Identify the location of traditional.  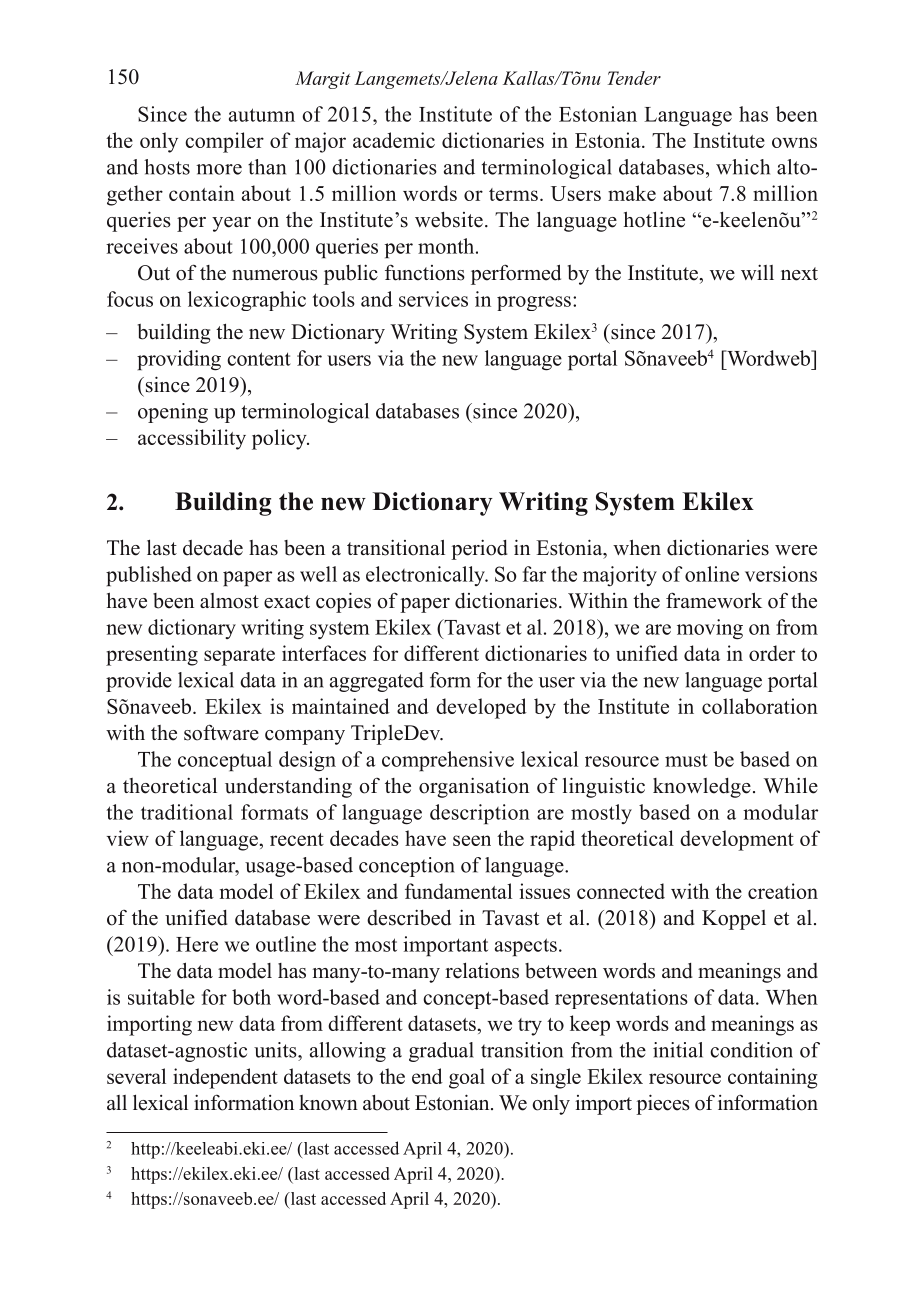
(187, 812).
